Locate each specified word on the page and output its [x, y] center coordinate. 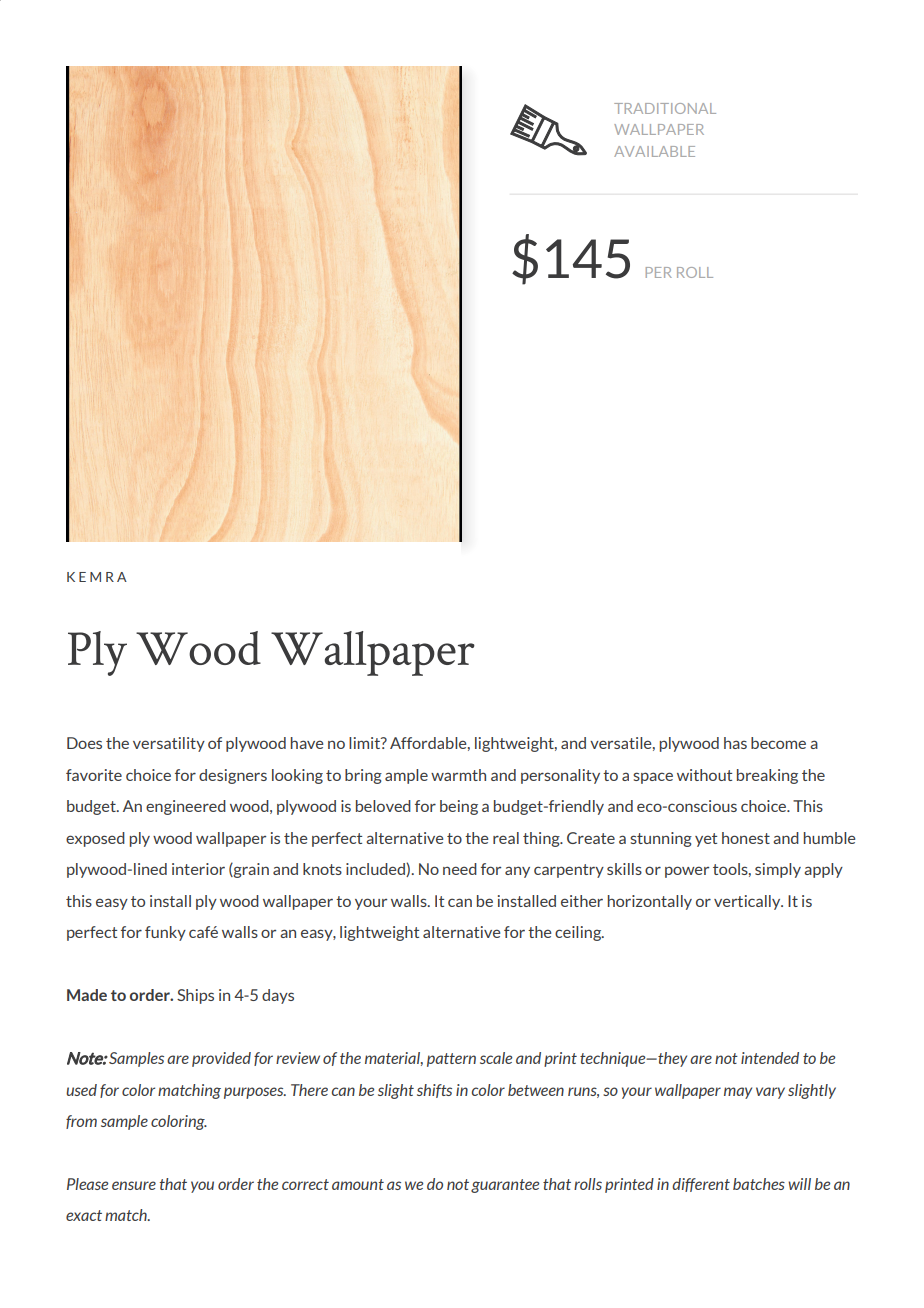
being [459, 807]
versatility [169, 744]
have [307, 743]
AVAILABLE [654, 151]
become [778, 743]
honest [746, 838]
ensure [134, 1185]
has [735, 743]
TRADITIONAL [665, 108]
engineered [186, 807]
